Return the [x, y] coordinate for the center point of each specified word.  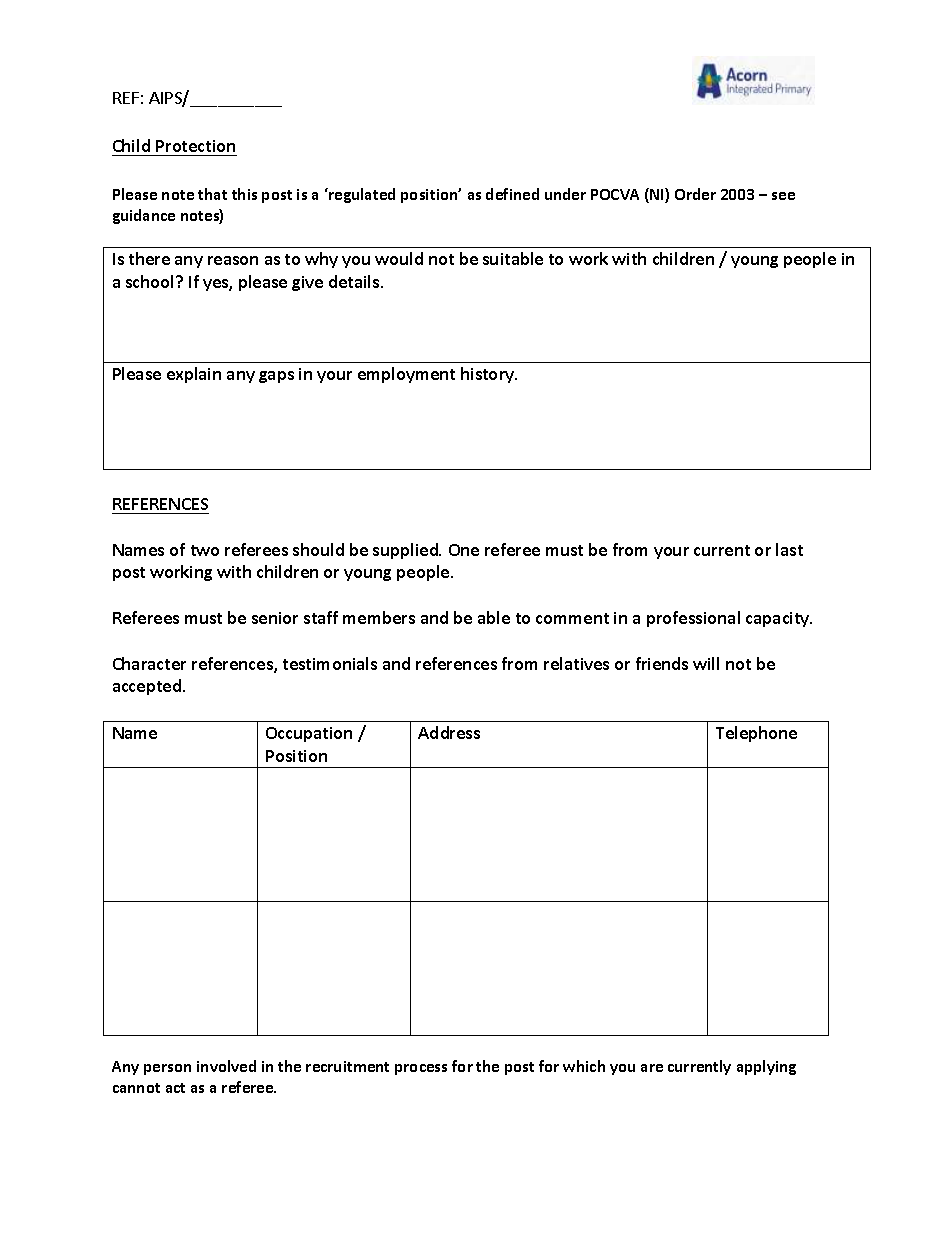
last [789, 549]
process [421, 1069]
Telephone [756, 734]
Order [695, 194]
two [205, 550]
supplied [406, 551]
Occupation [309, 734]
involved [226, 1066]
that [212, 194]
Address [449, 732]
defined [512, 194]
